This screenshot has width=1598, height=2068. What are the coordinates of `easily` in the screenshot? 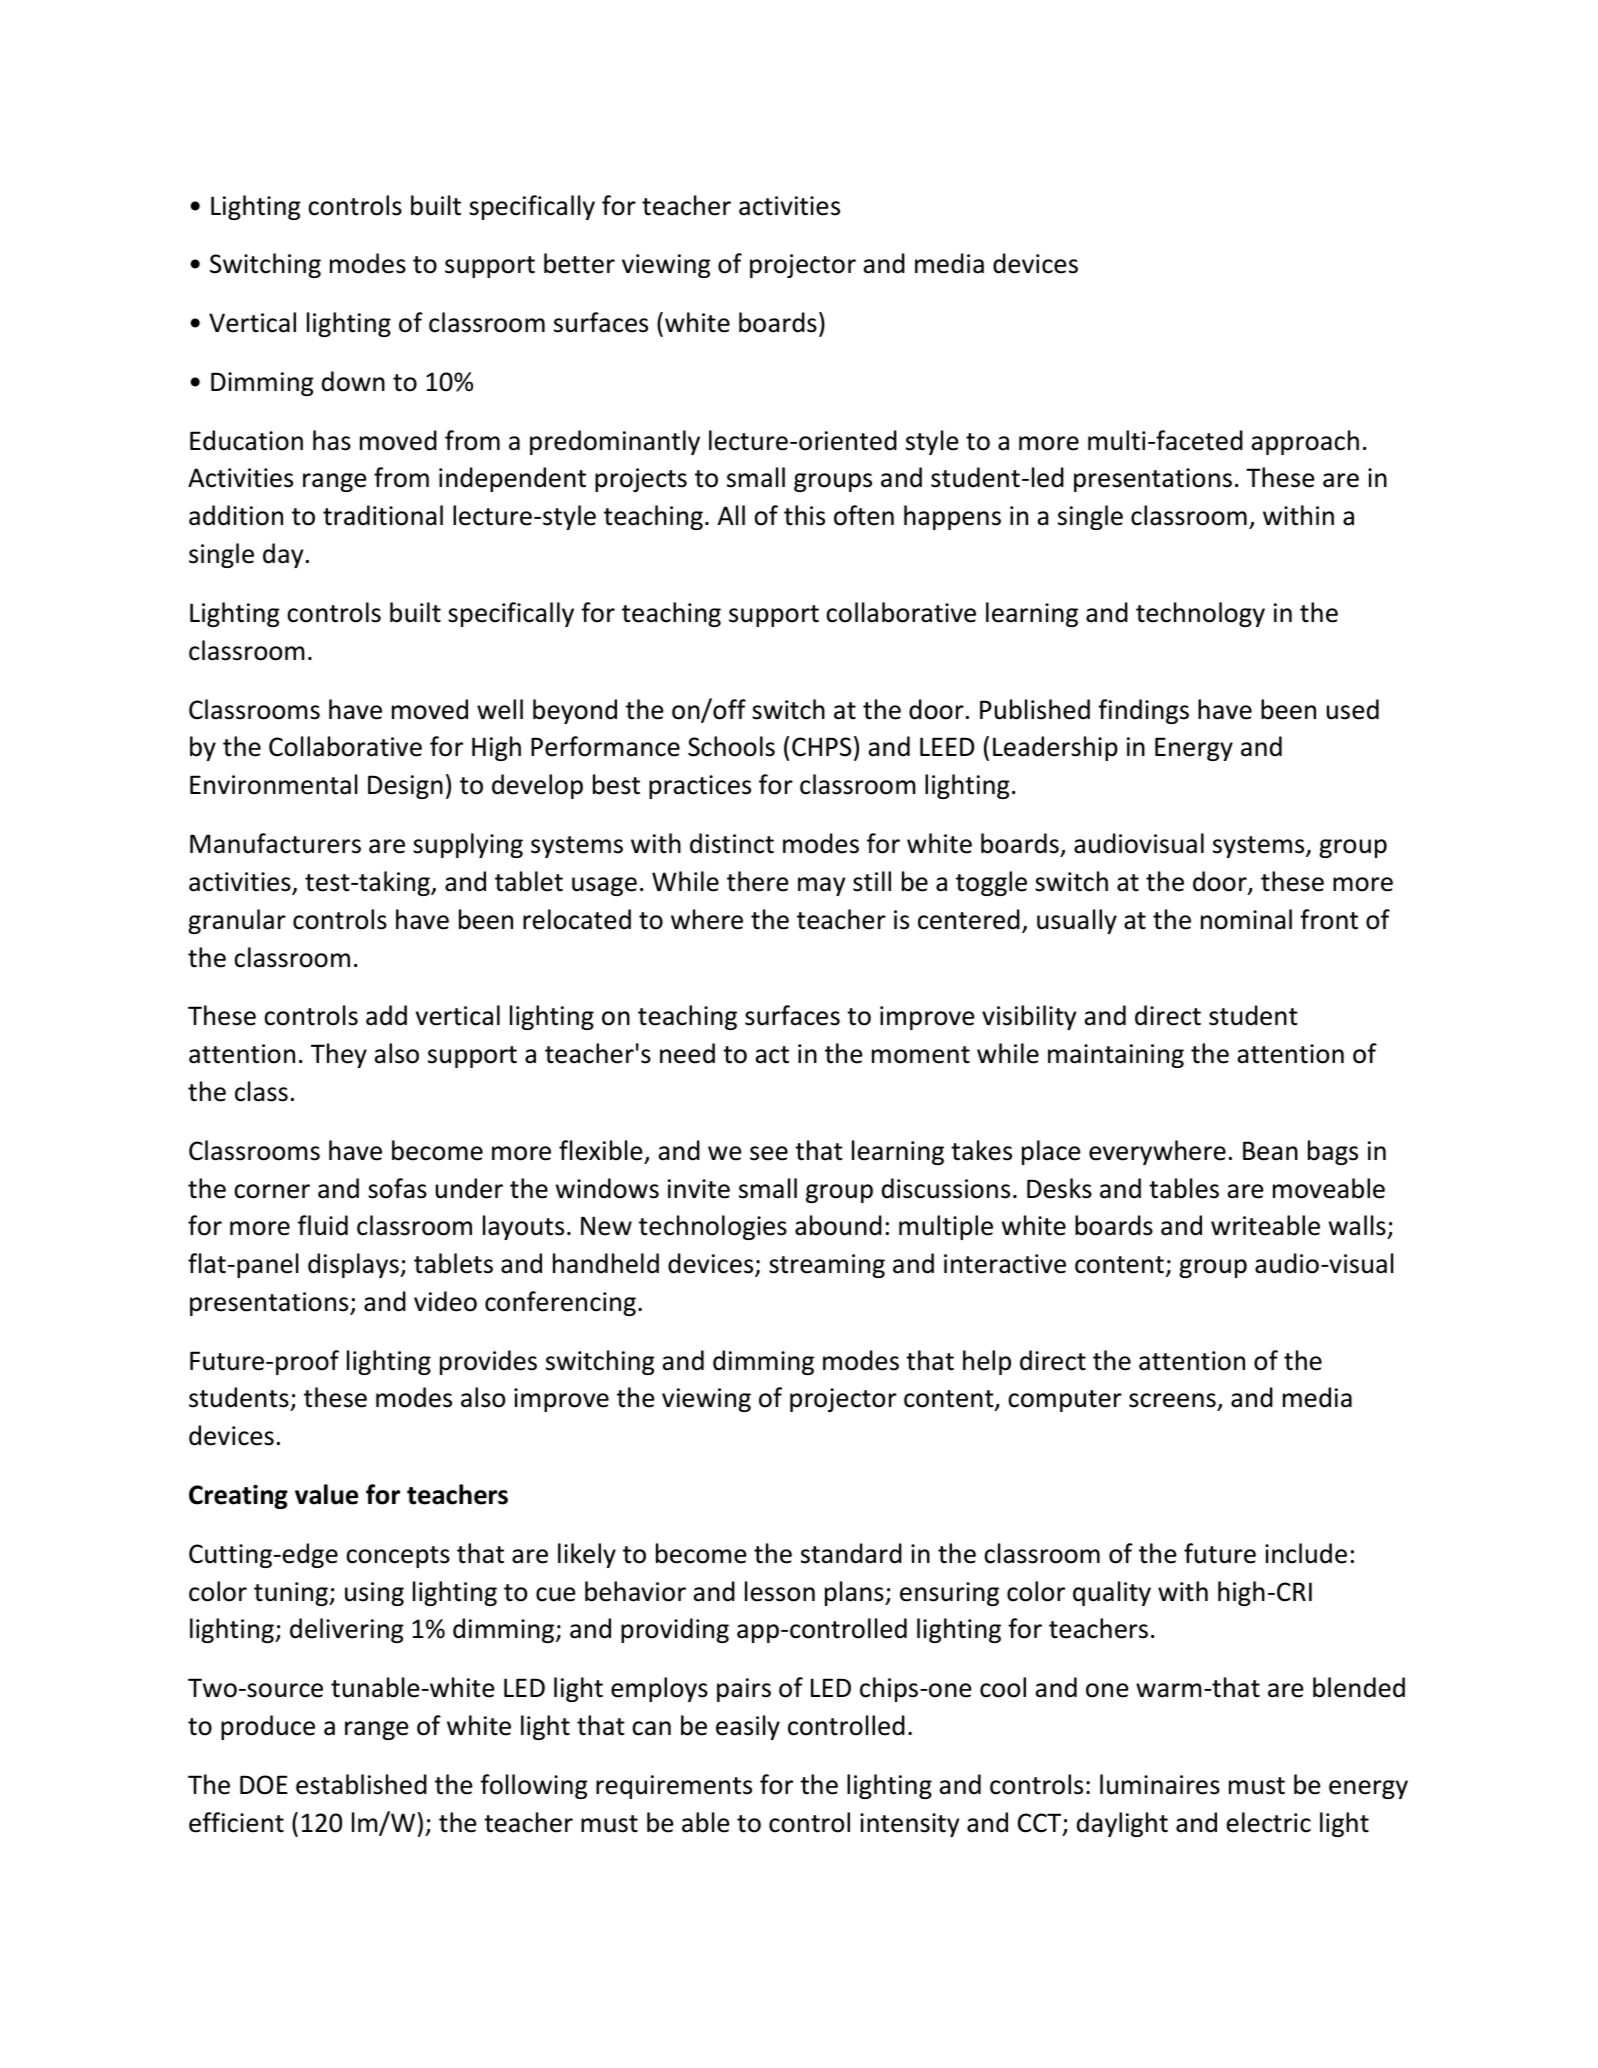 It's located at (748, 1727).
